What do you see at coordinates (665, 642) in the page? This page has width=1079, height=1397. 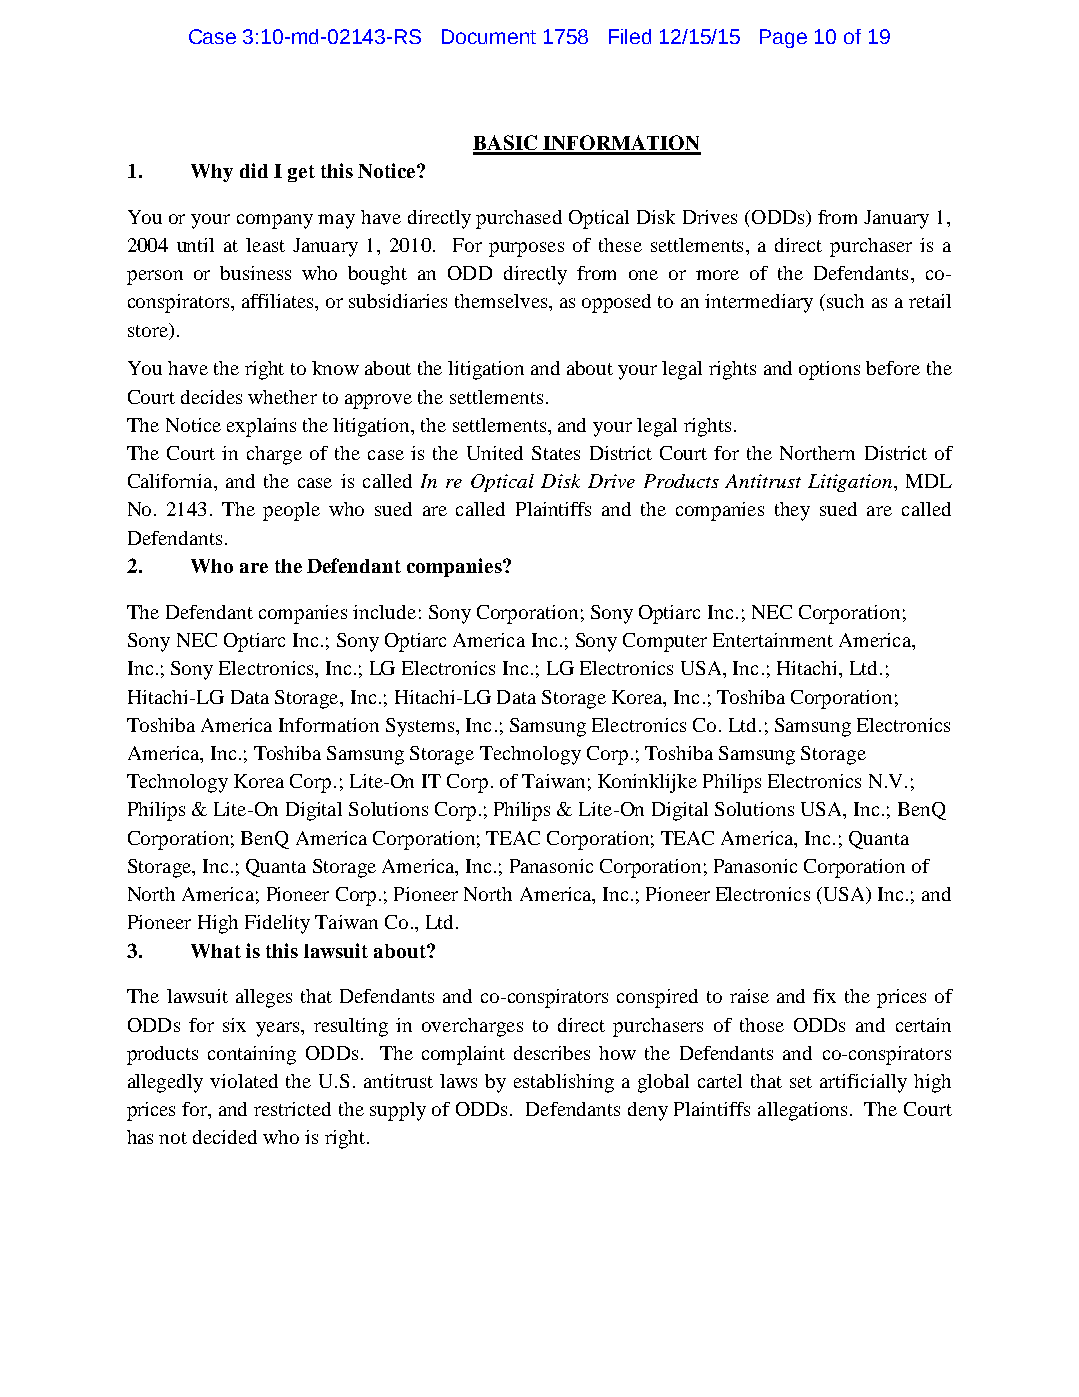 I see `Computer` at bounding box center [665, 642].
